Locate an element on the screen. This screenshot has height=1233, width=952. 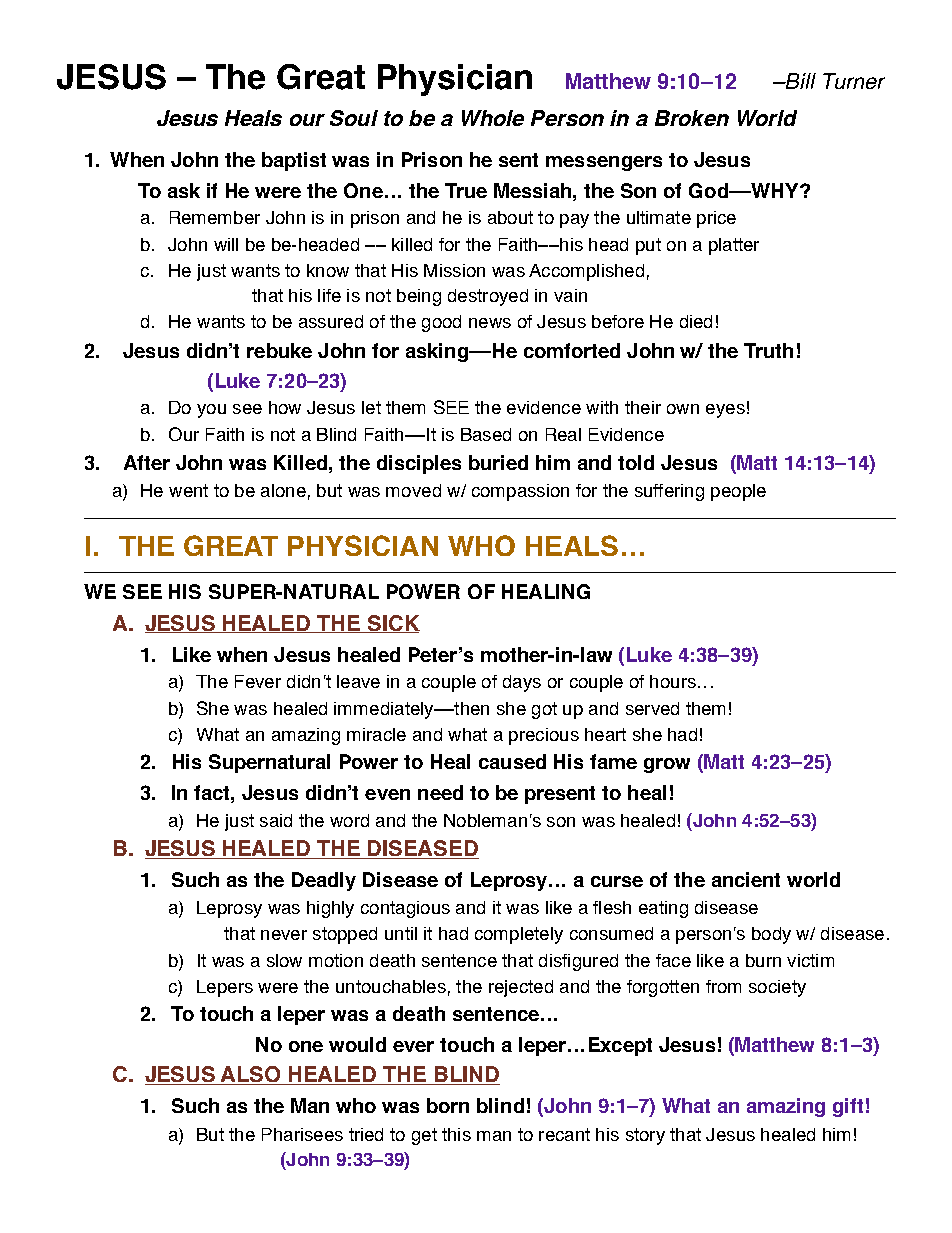
Based is located at coordinates (486, 434).
